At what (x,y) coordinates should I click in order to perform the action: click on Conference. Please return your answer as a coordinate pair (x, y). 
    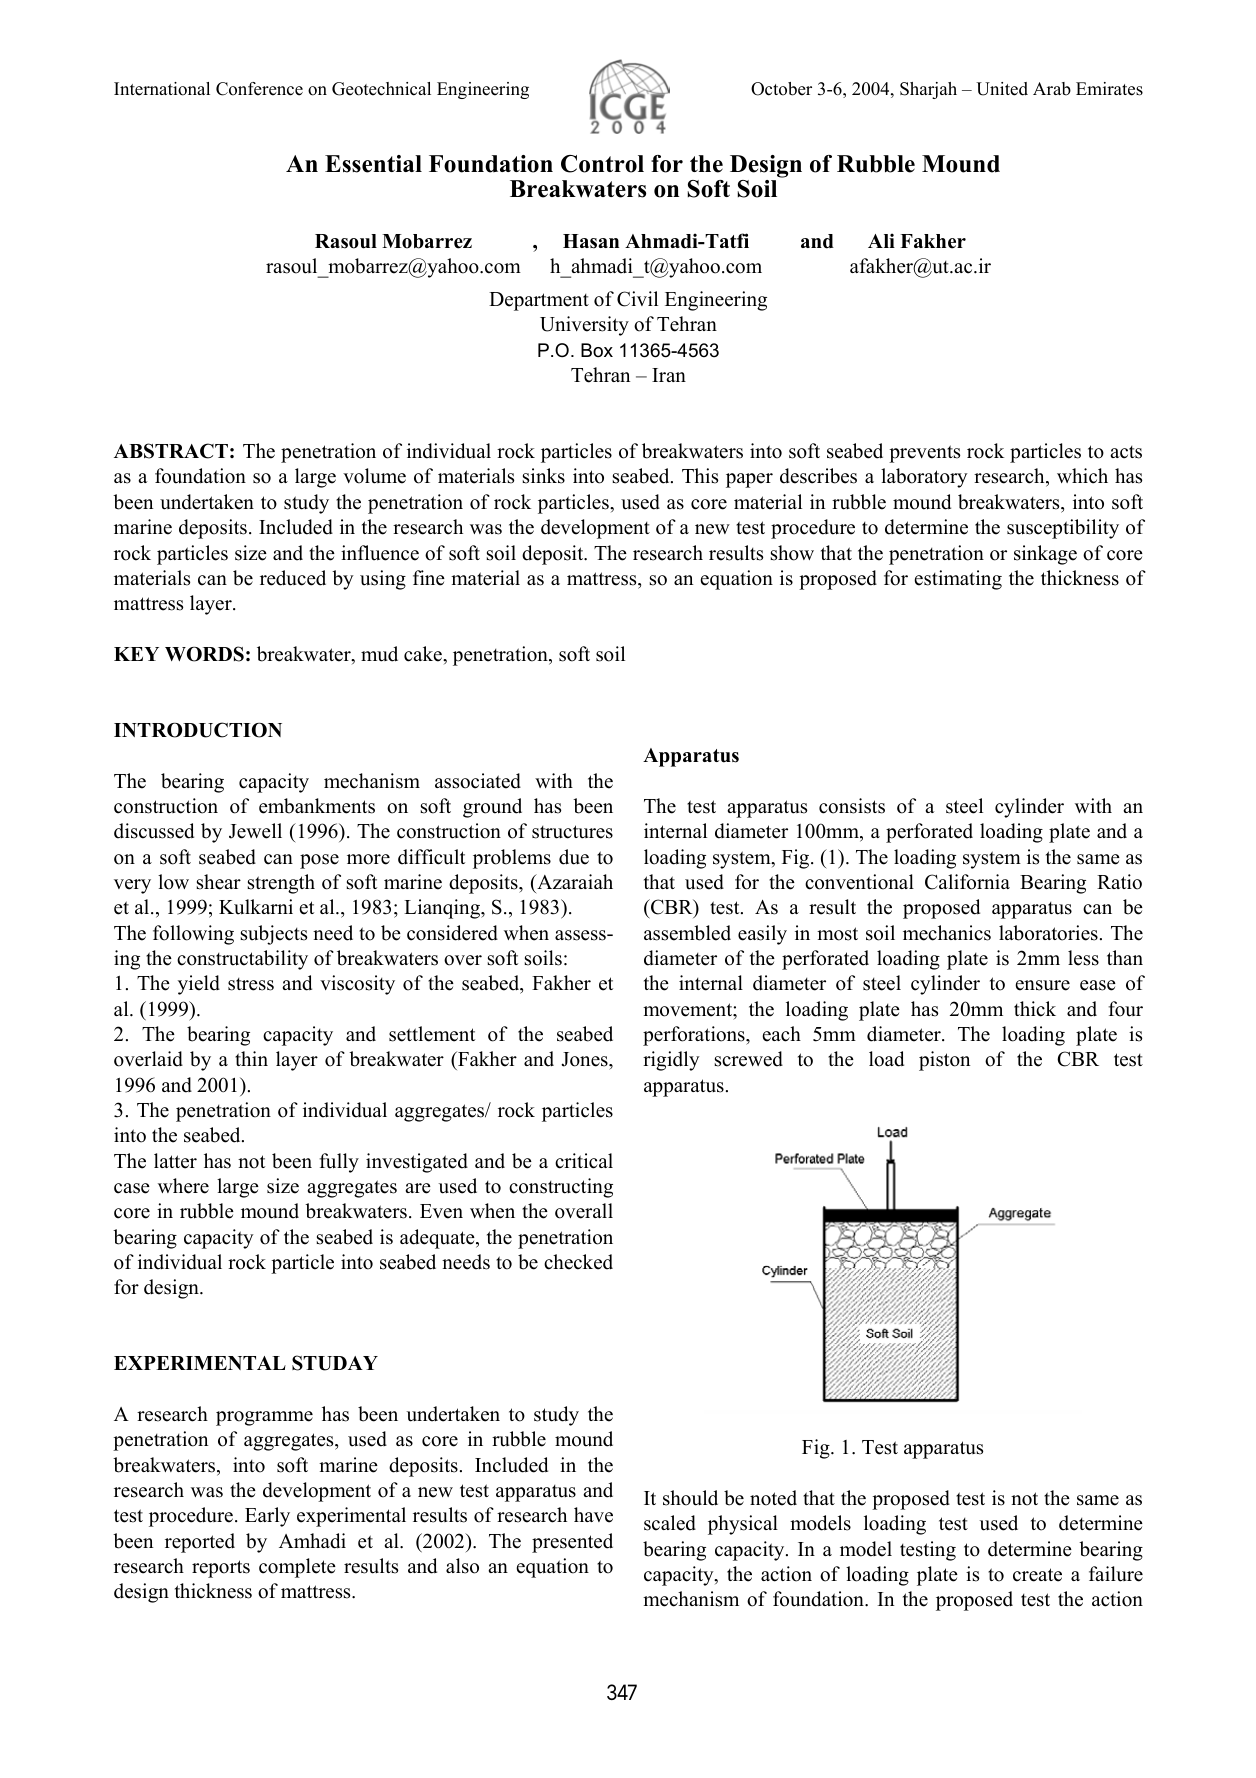
    Looking at the image, I should click on (259, 89).
